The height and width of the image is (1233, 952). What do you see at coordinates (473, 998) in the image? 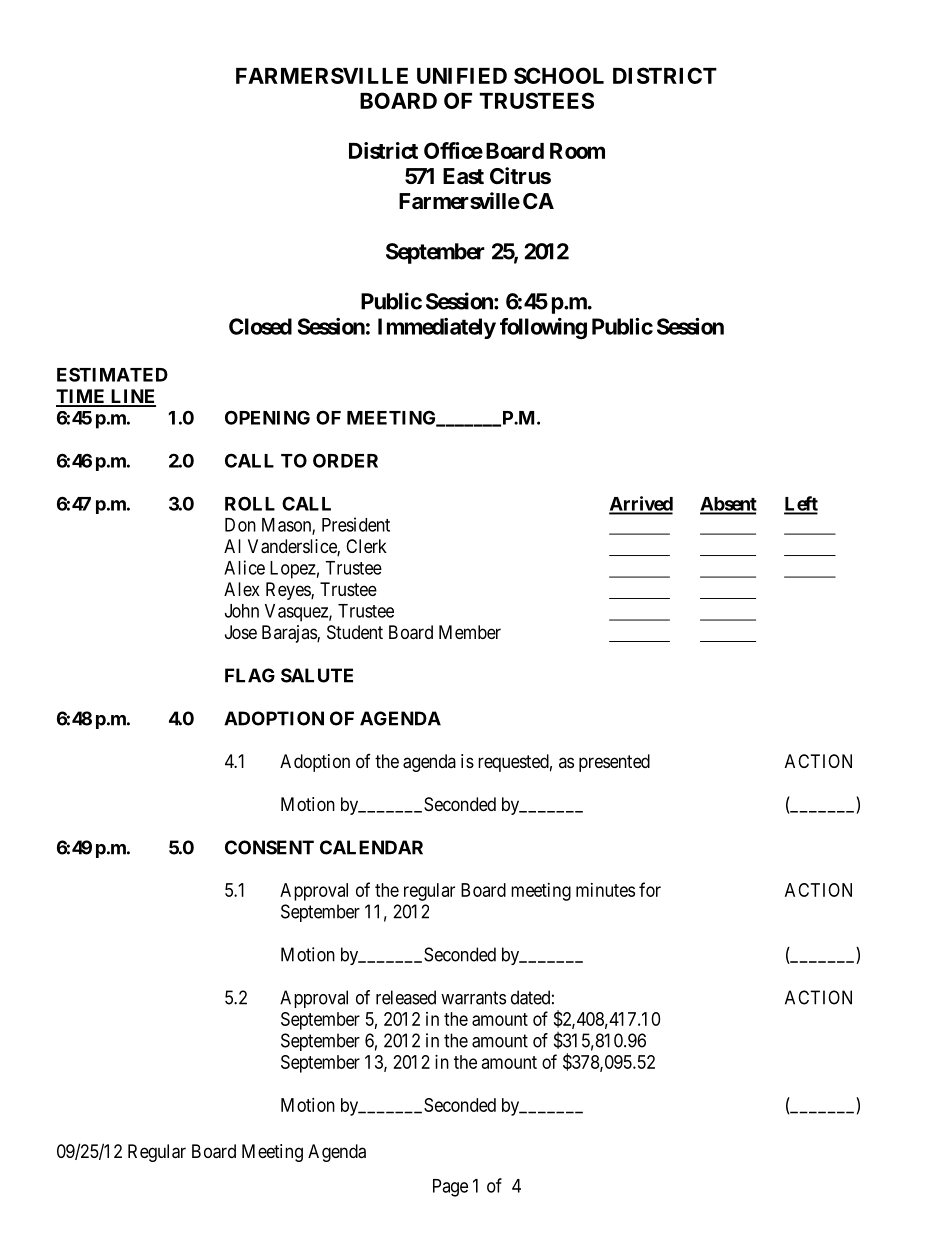
I see `warrants` at bounding box center [473, 998].
